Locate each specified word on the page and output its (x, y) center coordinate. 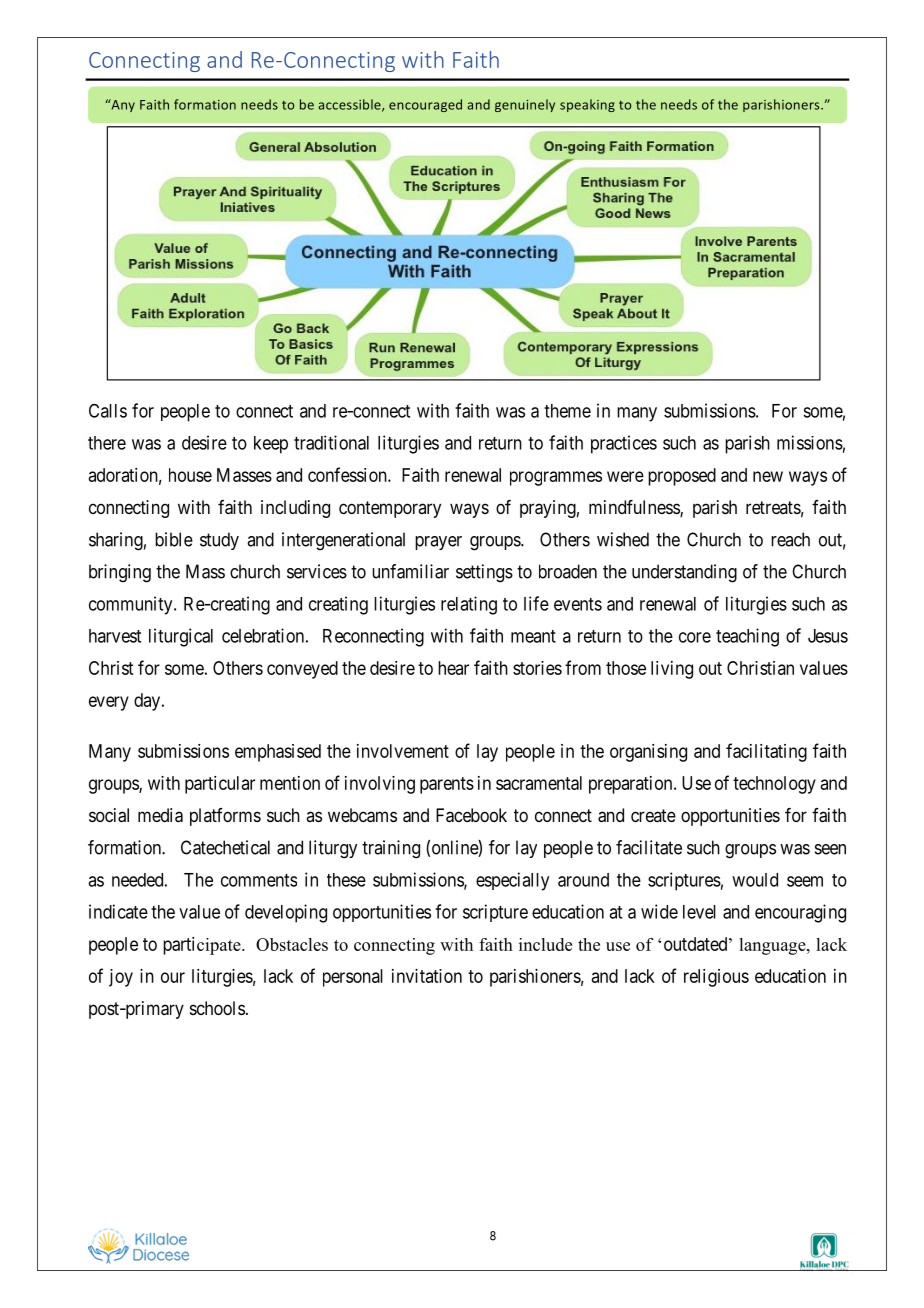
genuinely (525, 105)
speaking (587, 105)
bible (174, 539)
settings (484, 573)
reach (790, 539)
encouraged (425, 105)
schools (217, 1008)
